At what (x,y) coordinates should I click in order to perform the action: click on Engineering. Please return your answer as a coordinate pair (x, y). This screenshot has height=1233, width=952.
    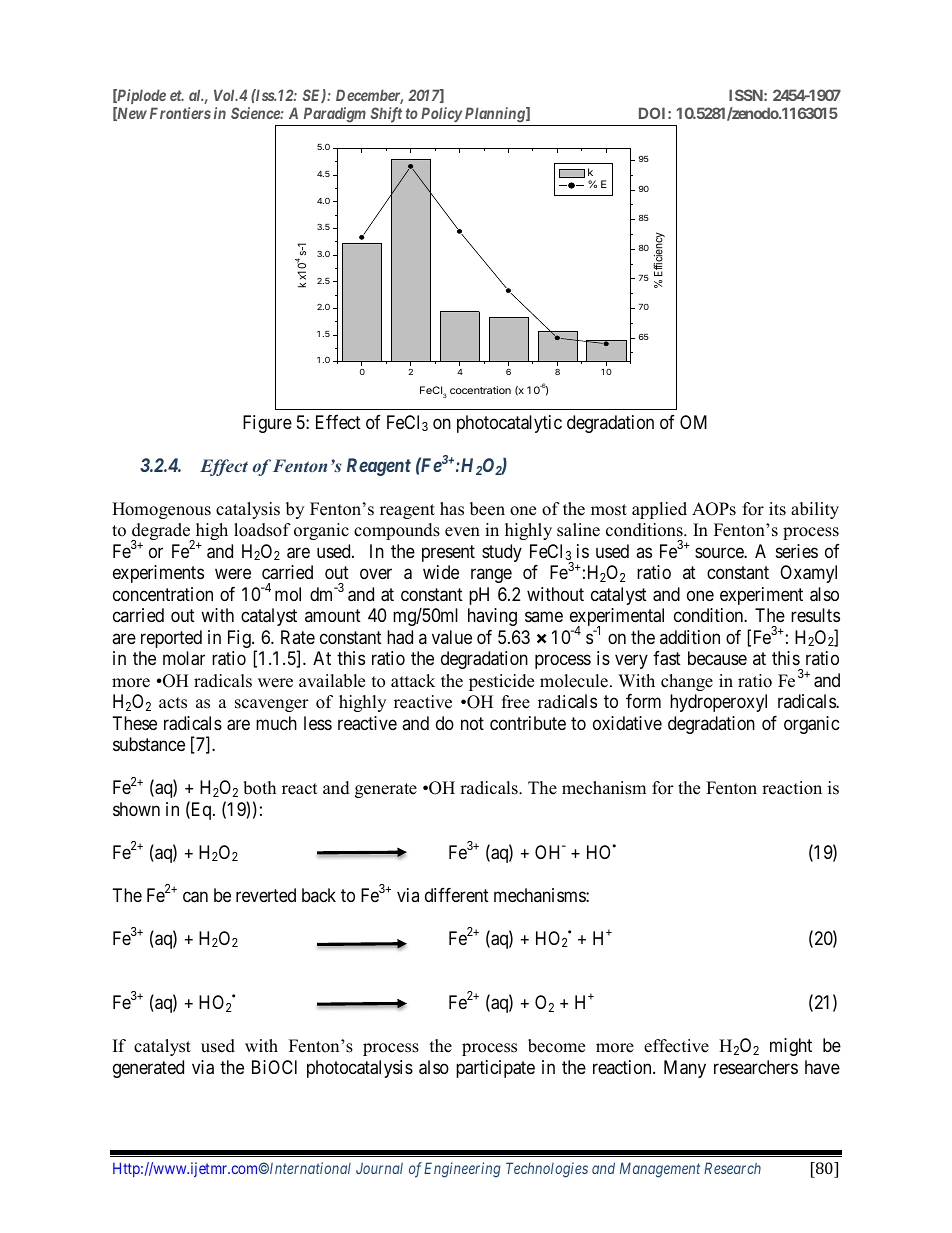
    Looking at the image, I should click on (462, 1170).
